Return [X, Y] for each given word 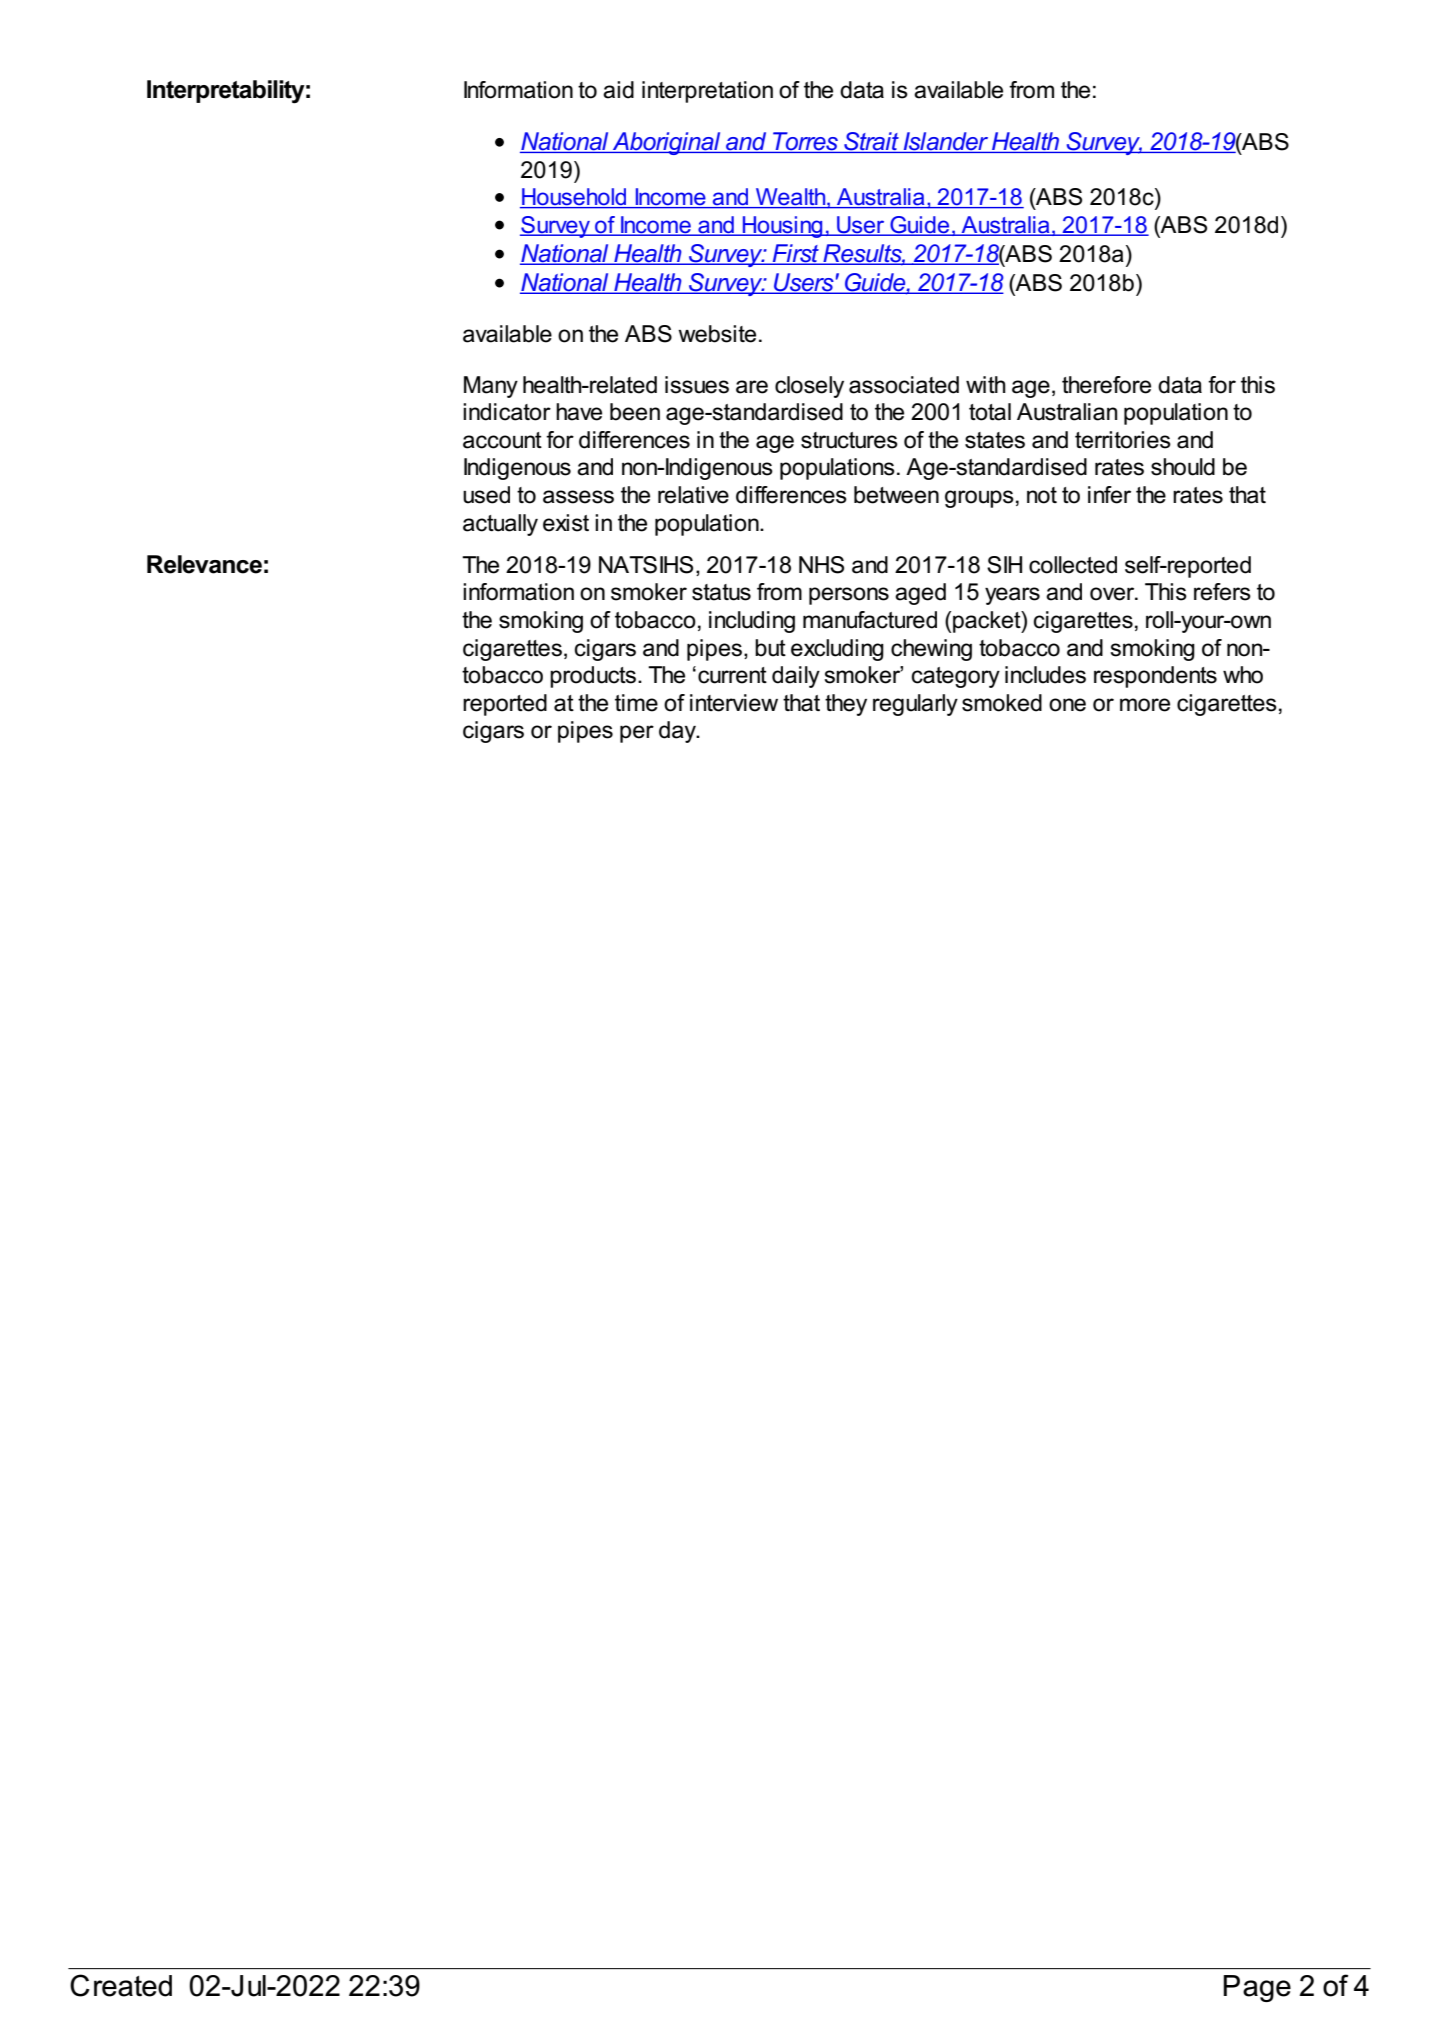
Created [121, 1985]
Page [1257, 1988]
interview [734, 703]
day [679, 732]
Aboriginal [667, 143]
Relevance [204, 564]
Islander [946, 142]
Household [574, 198]
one [1067, 705]
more [1145, 705]
